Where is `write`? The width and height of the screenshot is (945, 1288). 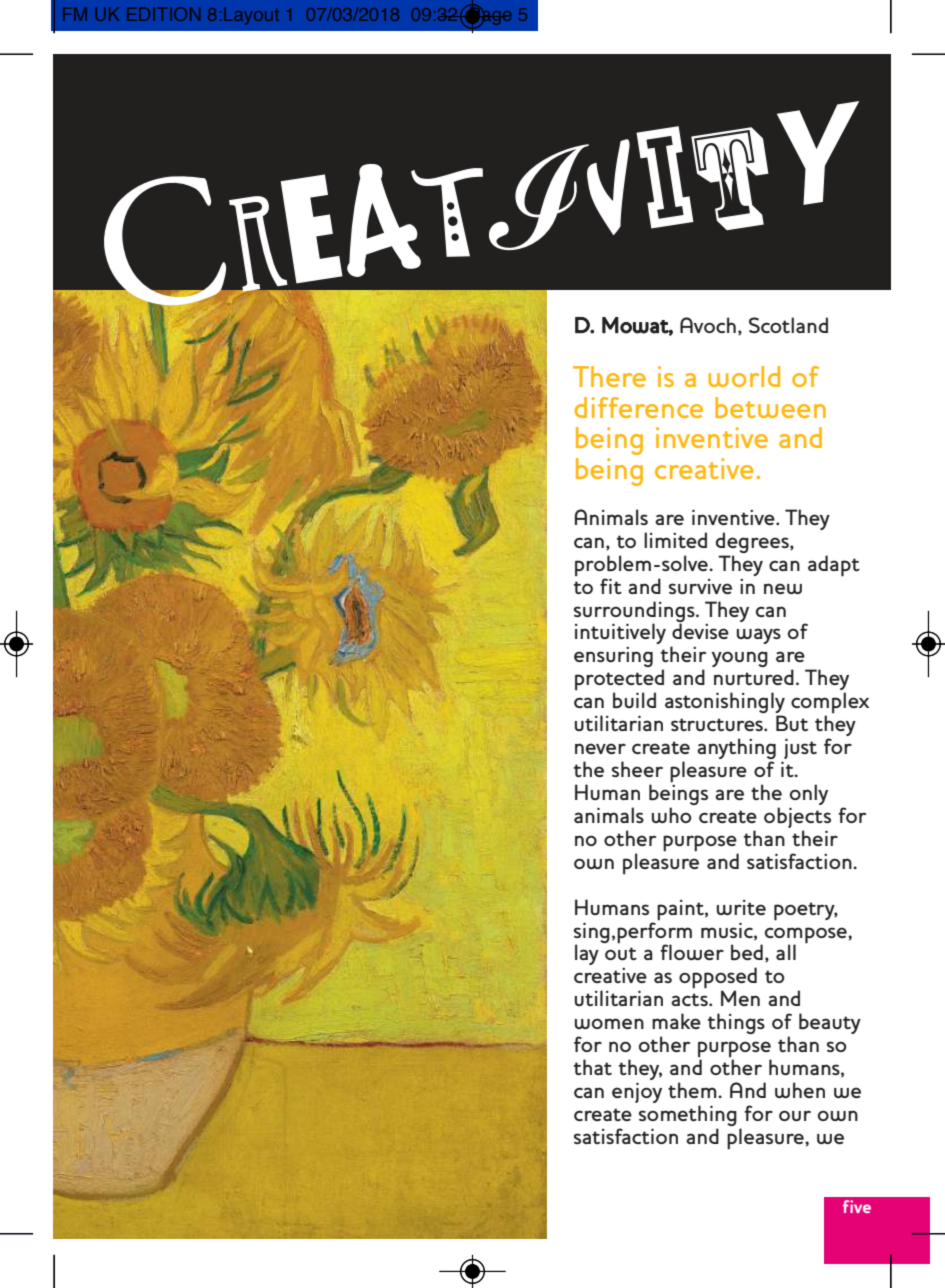
write is located at coordinates (741, 907).
